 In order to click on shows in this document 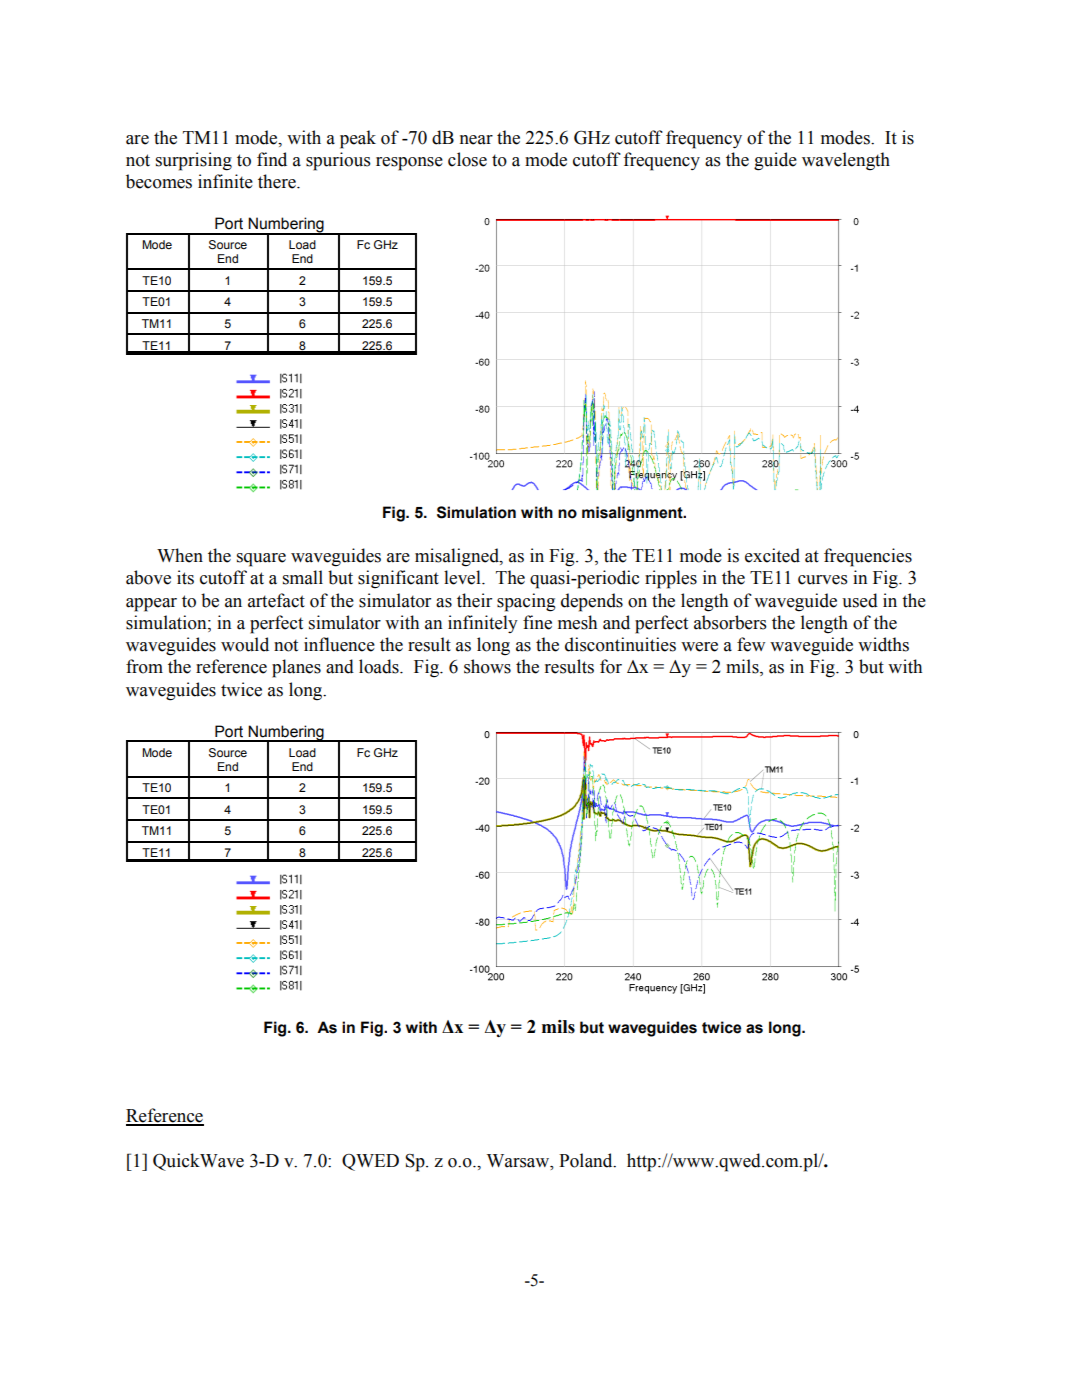, I will do `click(487, 666)`.
